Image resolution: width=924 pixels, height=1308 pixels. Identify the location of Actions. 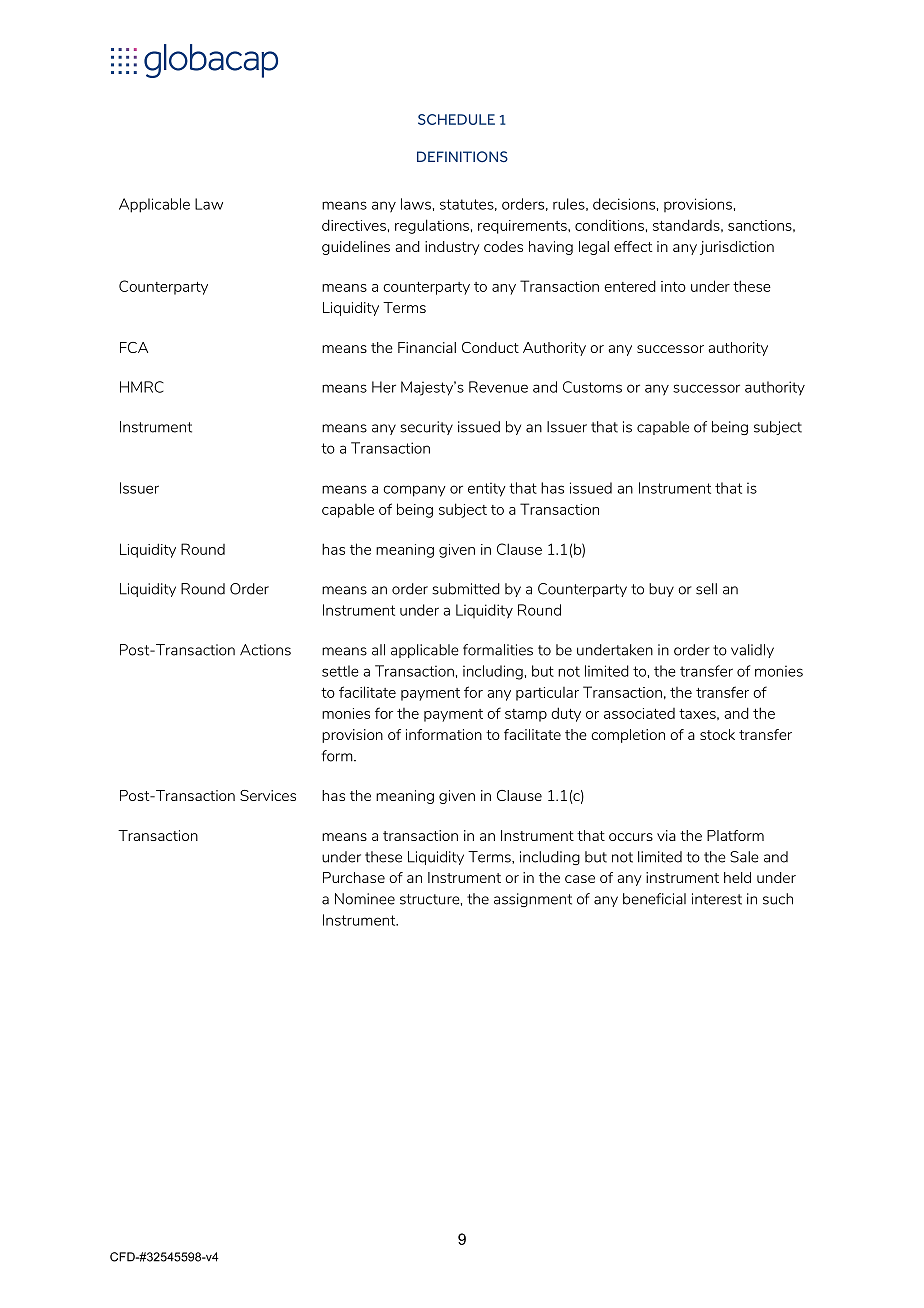
(265, 650).
